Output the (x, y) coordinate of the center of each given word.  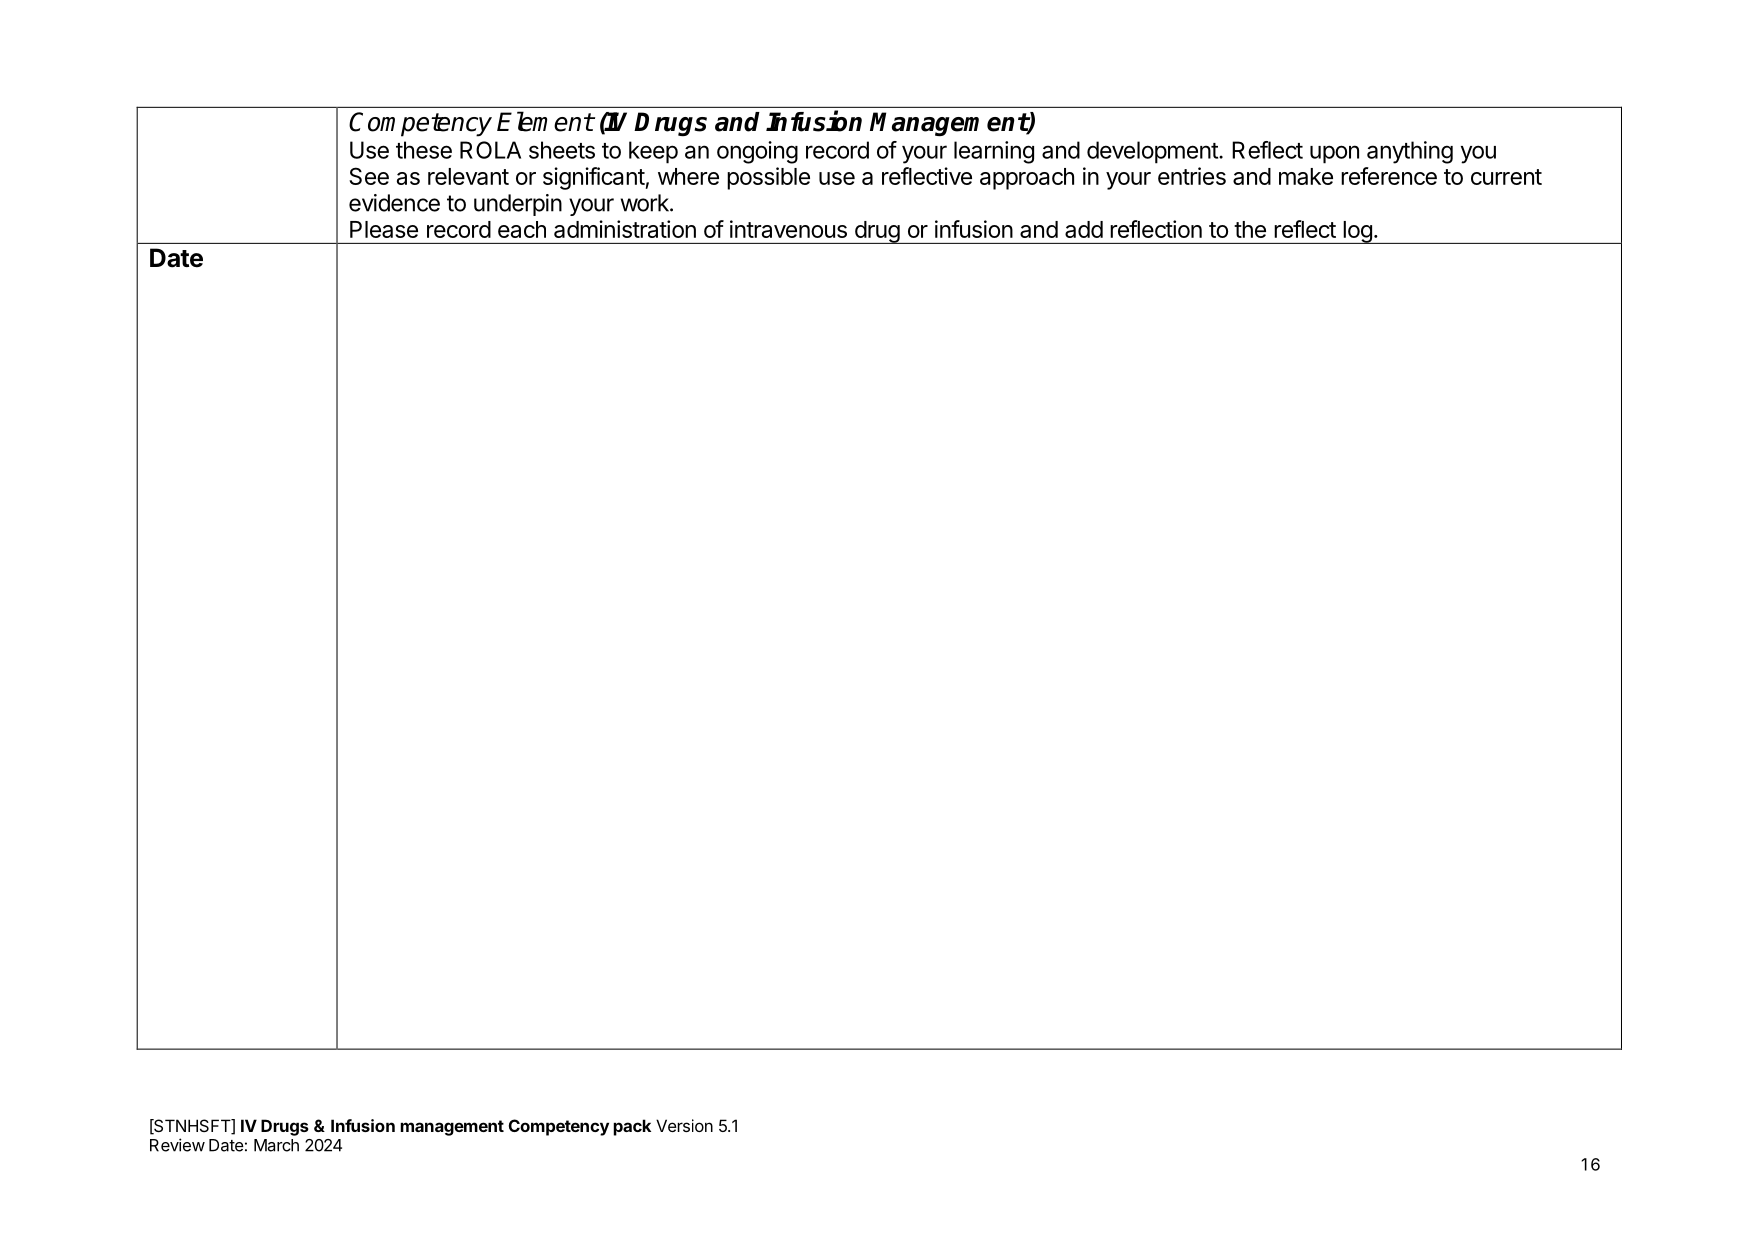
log (1357, 232)
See (369, 176)
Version (684, 1125)
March (276, 1145)
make (1306, 176)
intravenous (788, 229)
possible (768, 178)
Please (384, 229)
